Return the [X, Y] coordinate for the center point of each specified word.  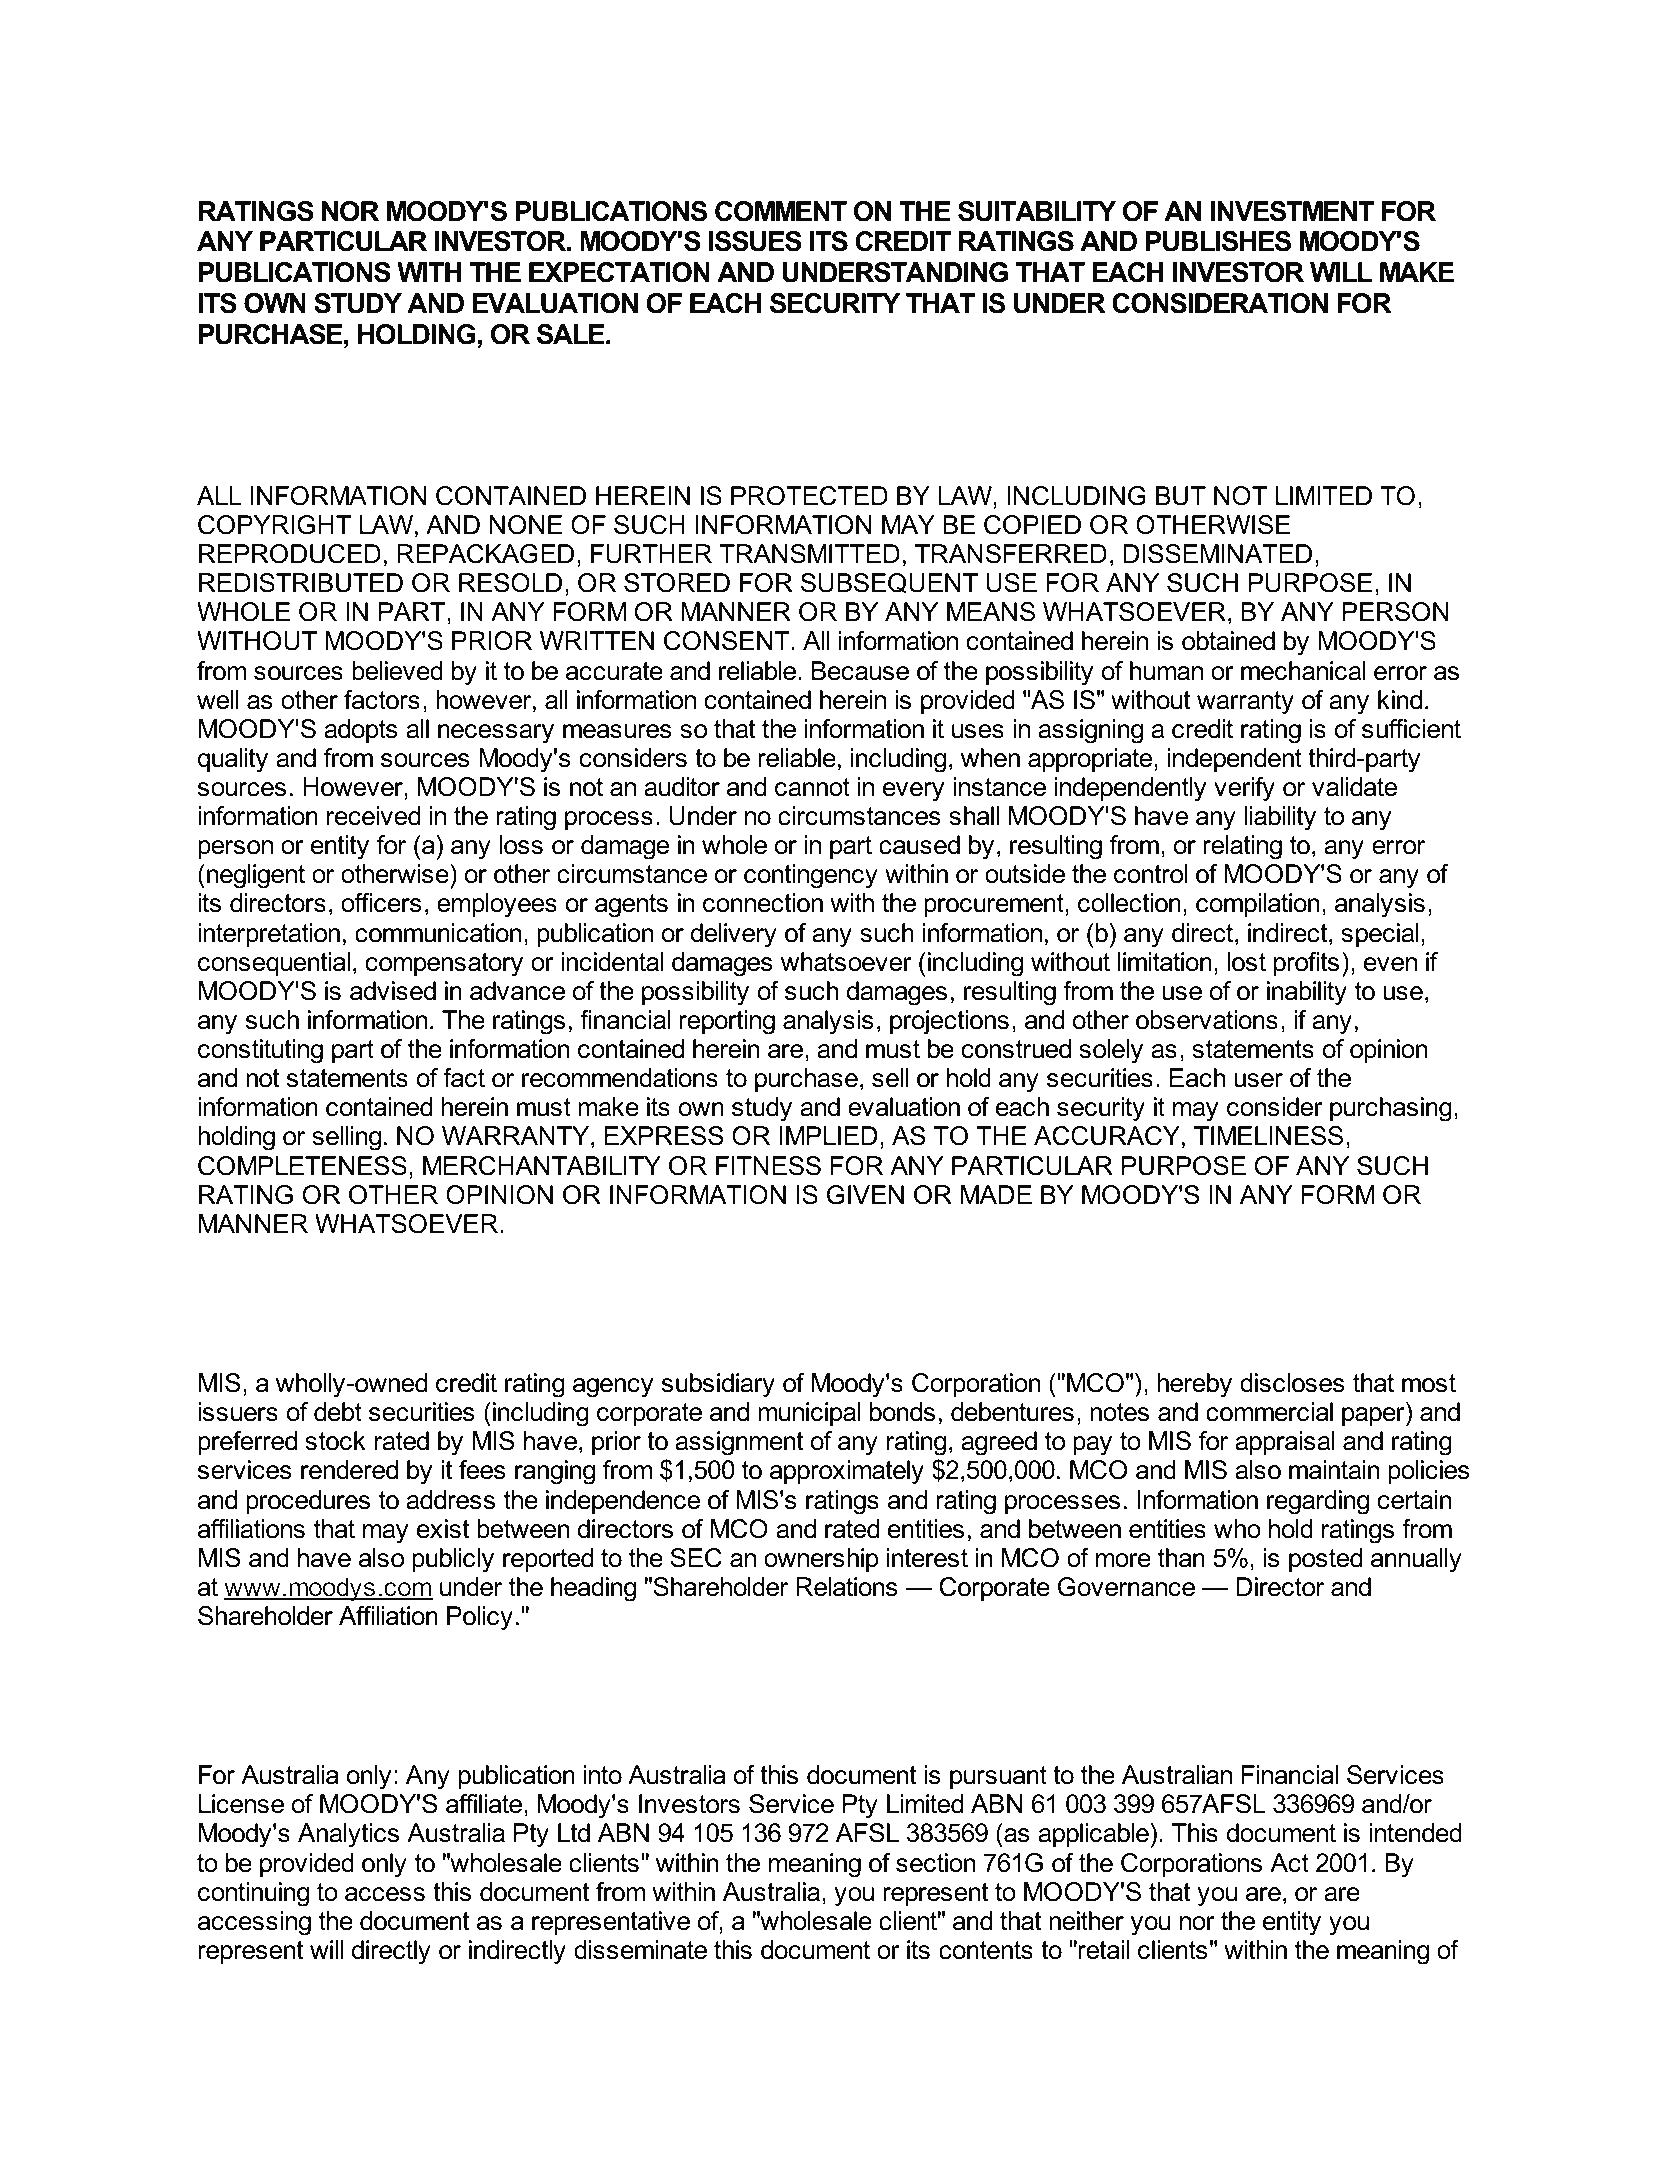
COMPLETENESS [302, 1166]
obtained [1228, 641]
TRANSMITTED [810, 554]
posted [1325, 1560]
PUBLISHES [1218, 241]
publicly [453, 1560]
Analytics [348, 1835]
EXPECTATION [619, 272]
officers [381, 903]
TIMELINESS [1268, 1136]
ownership [821, 1560]
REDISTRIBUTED [301, 583]
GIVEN [865, 1195]
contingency [811, 876]
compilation [1257, 905]
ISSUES [755, 241]
